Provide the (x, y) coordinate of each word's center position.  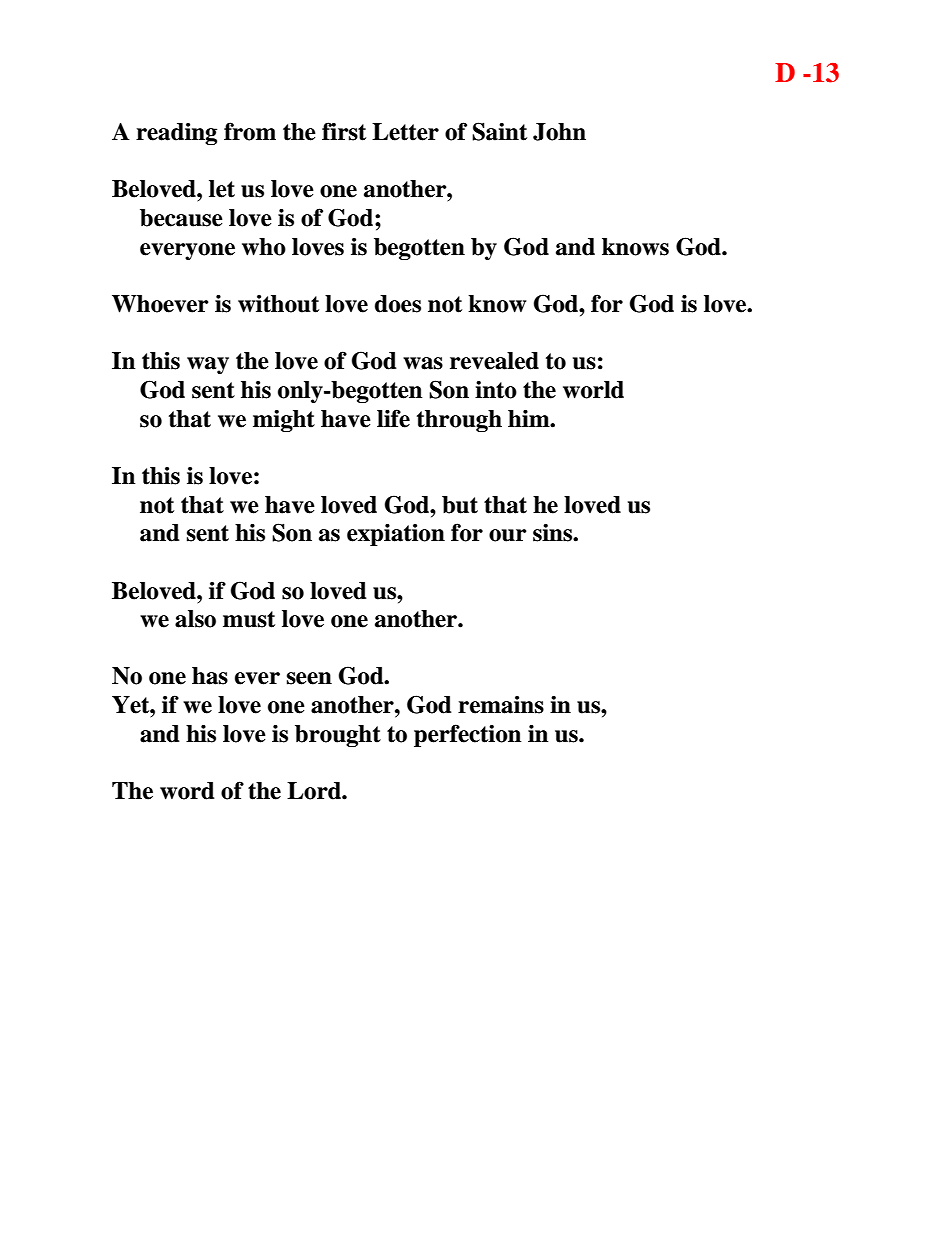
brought (338, 736)
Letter (405, 132)
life (393, 418)
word (187, 791)
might (284, 421)
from (250, 131)
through (459, 421)
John (559, 132)
